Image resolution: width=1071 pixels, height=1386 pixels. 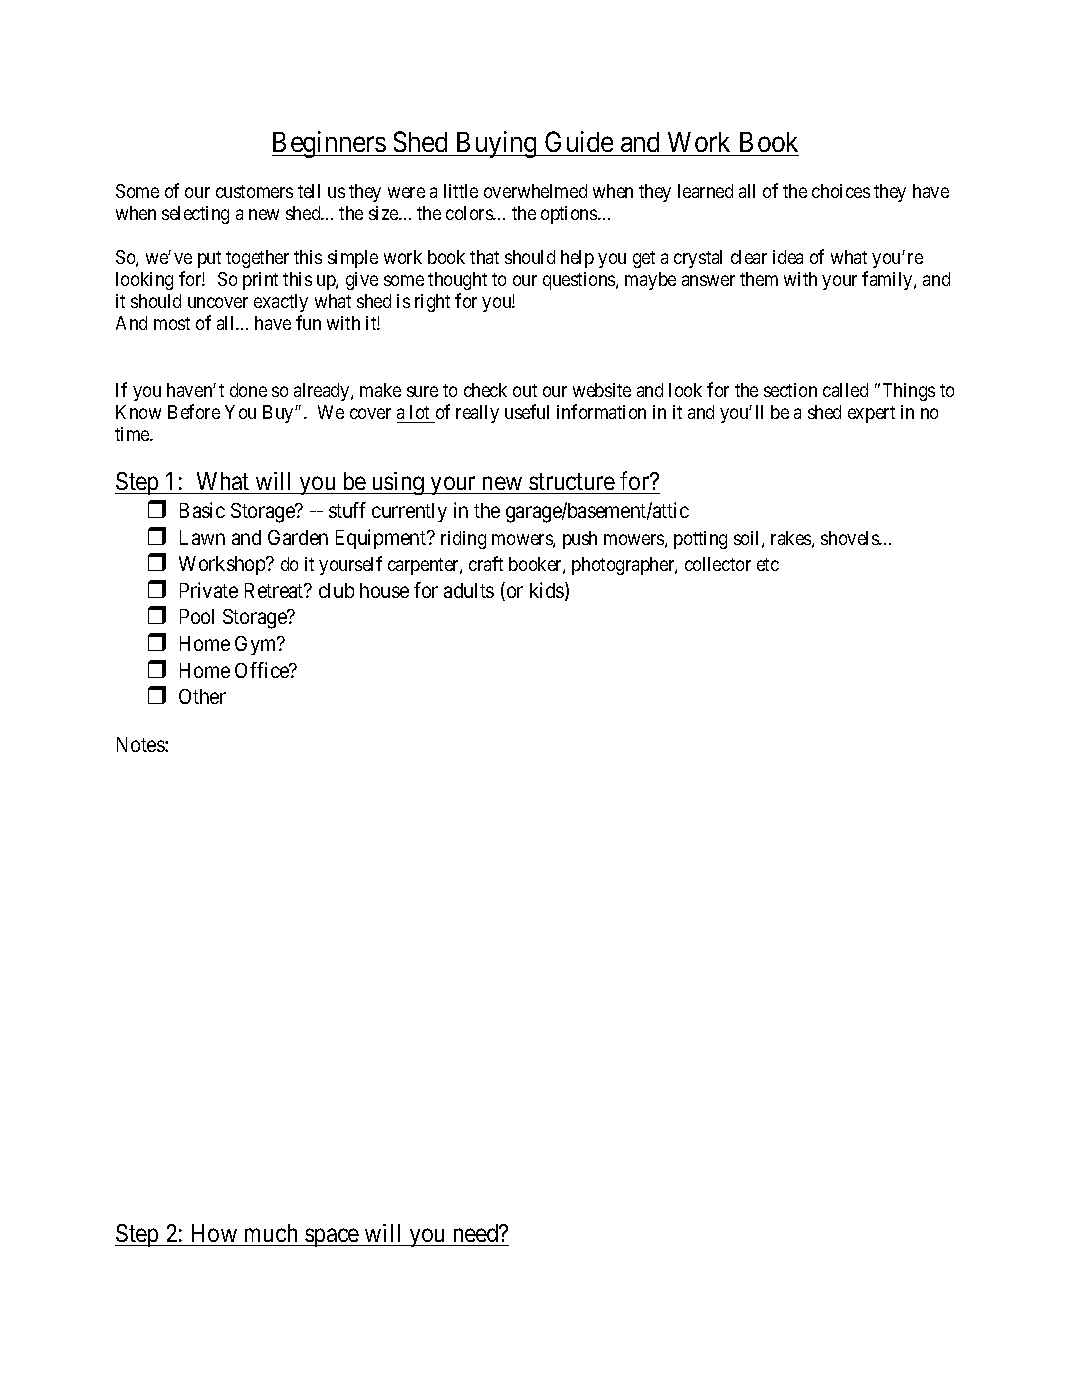 I want to click on riding, so click(x=463, y=540).
